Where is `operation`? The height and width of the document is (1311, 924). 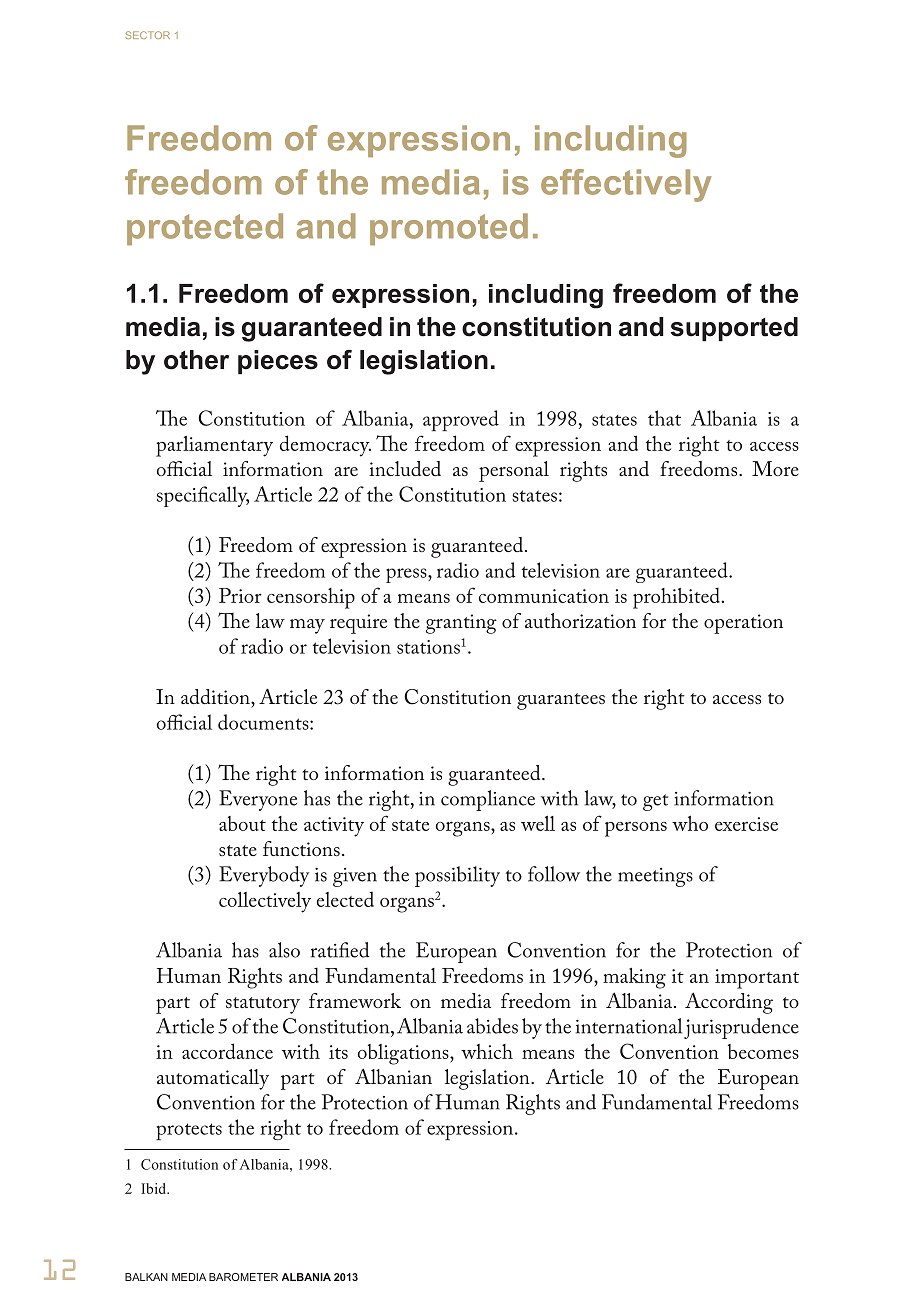
operation is located at coordinates (743, 624).
